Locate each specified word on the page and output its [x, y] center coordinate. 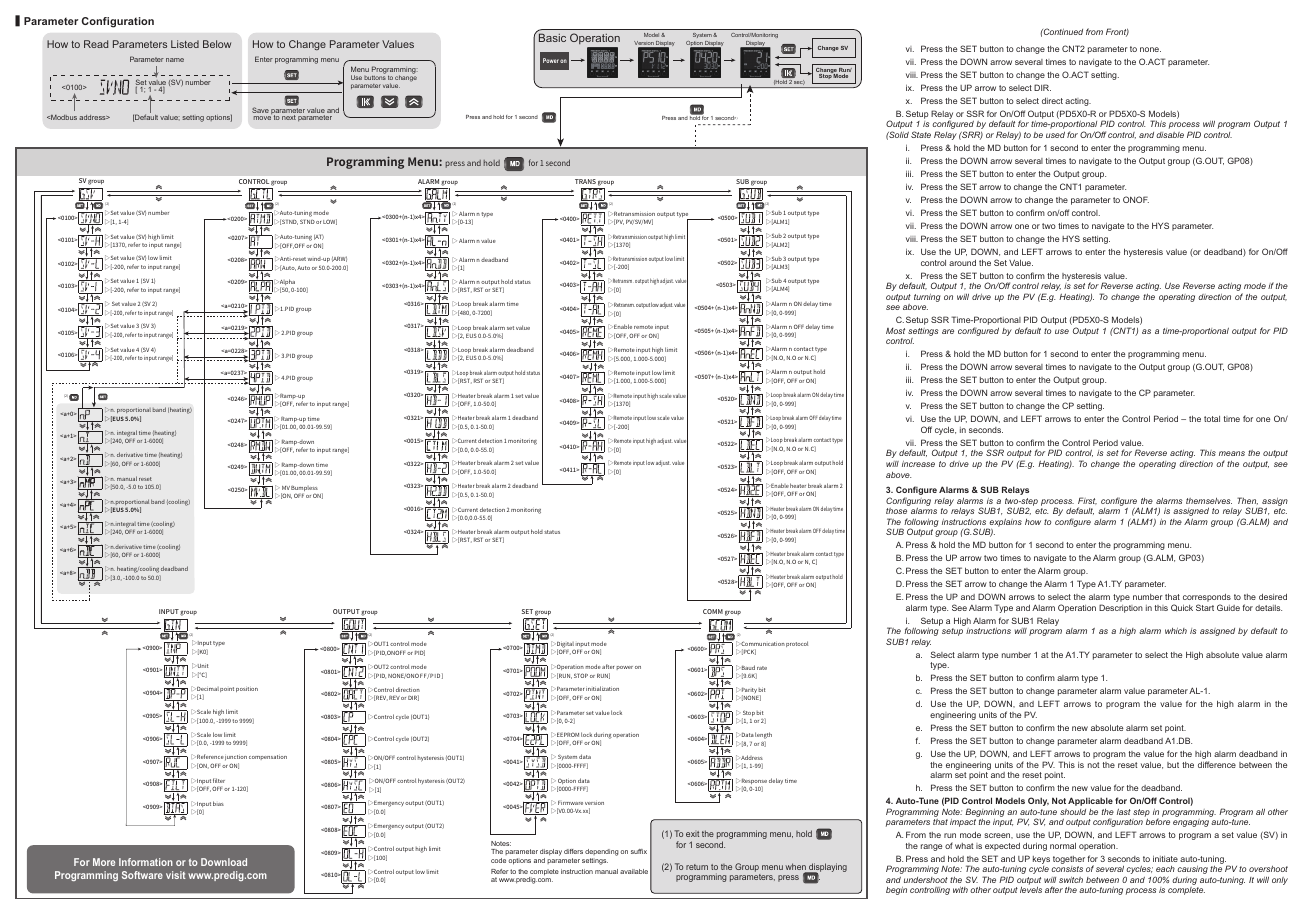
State [921, 134]
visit [176, 875]
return [697, 867]
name [175, 60]
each [1165, 869]
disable [1170, 135]
